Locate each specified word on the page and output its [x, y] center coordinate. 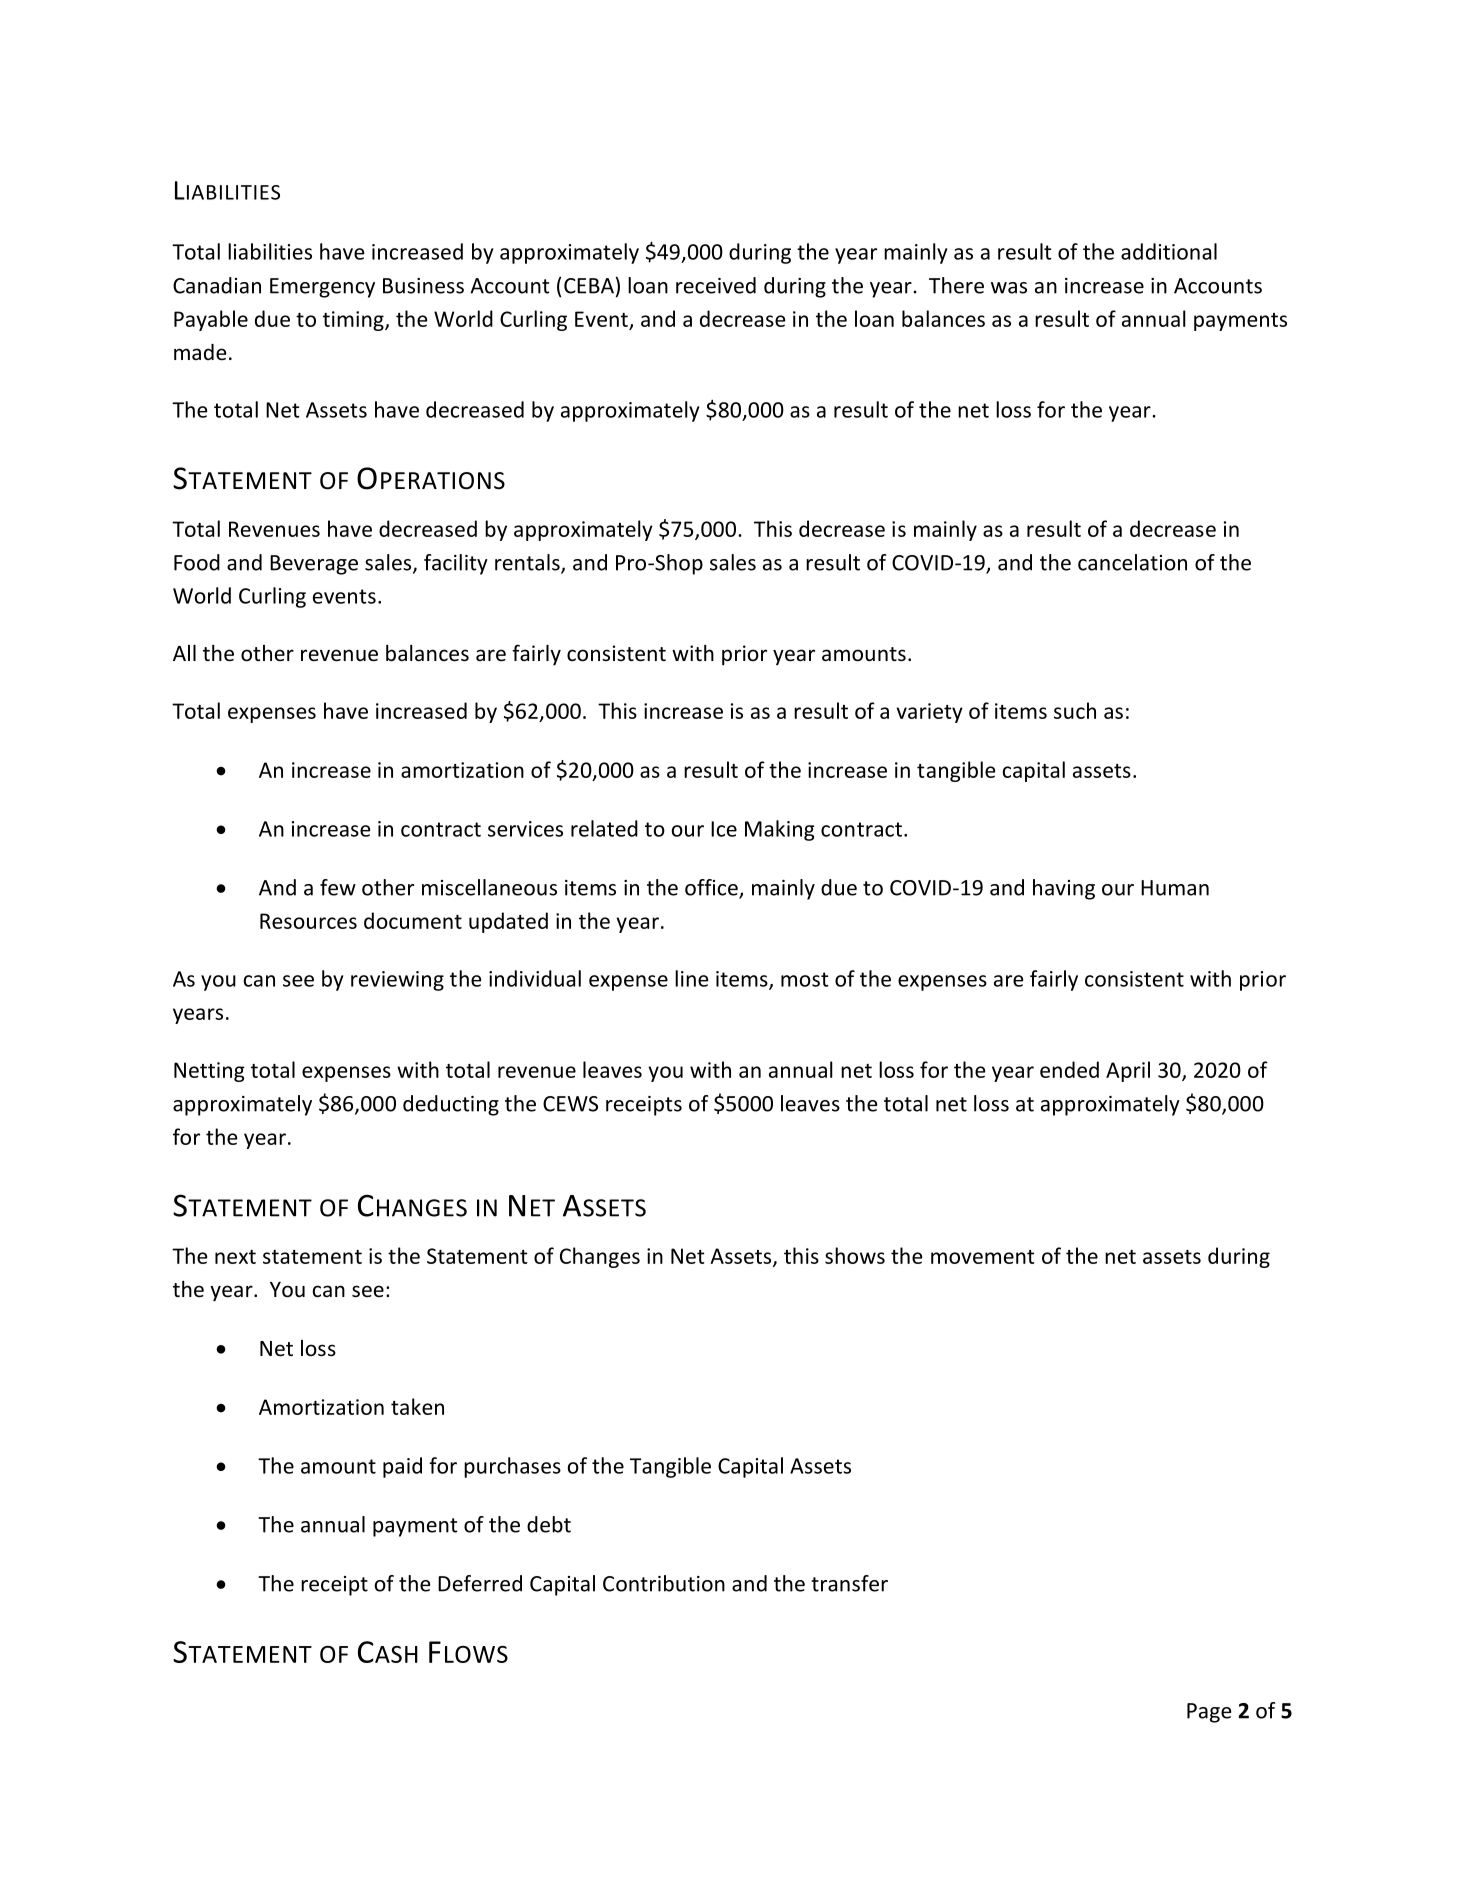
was [1009, 288]
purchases [512, 1467]
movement [983, 1257]
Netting [209, 1072]
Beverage [314, 565]
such [1075, 710]
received [716, 285]
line [691, 978]
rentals [528, 563]
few [338, 887]
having [1064, 889]
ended [1069, 1069]
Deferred [480, 1583]
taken [417, 1406]
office [712, 888]
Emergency [322, 288]
